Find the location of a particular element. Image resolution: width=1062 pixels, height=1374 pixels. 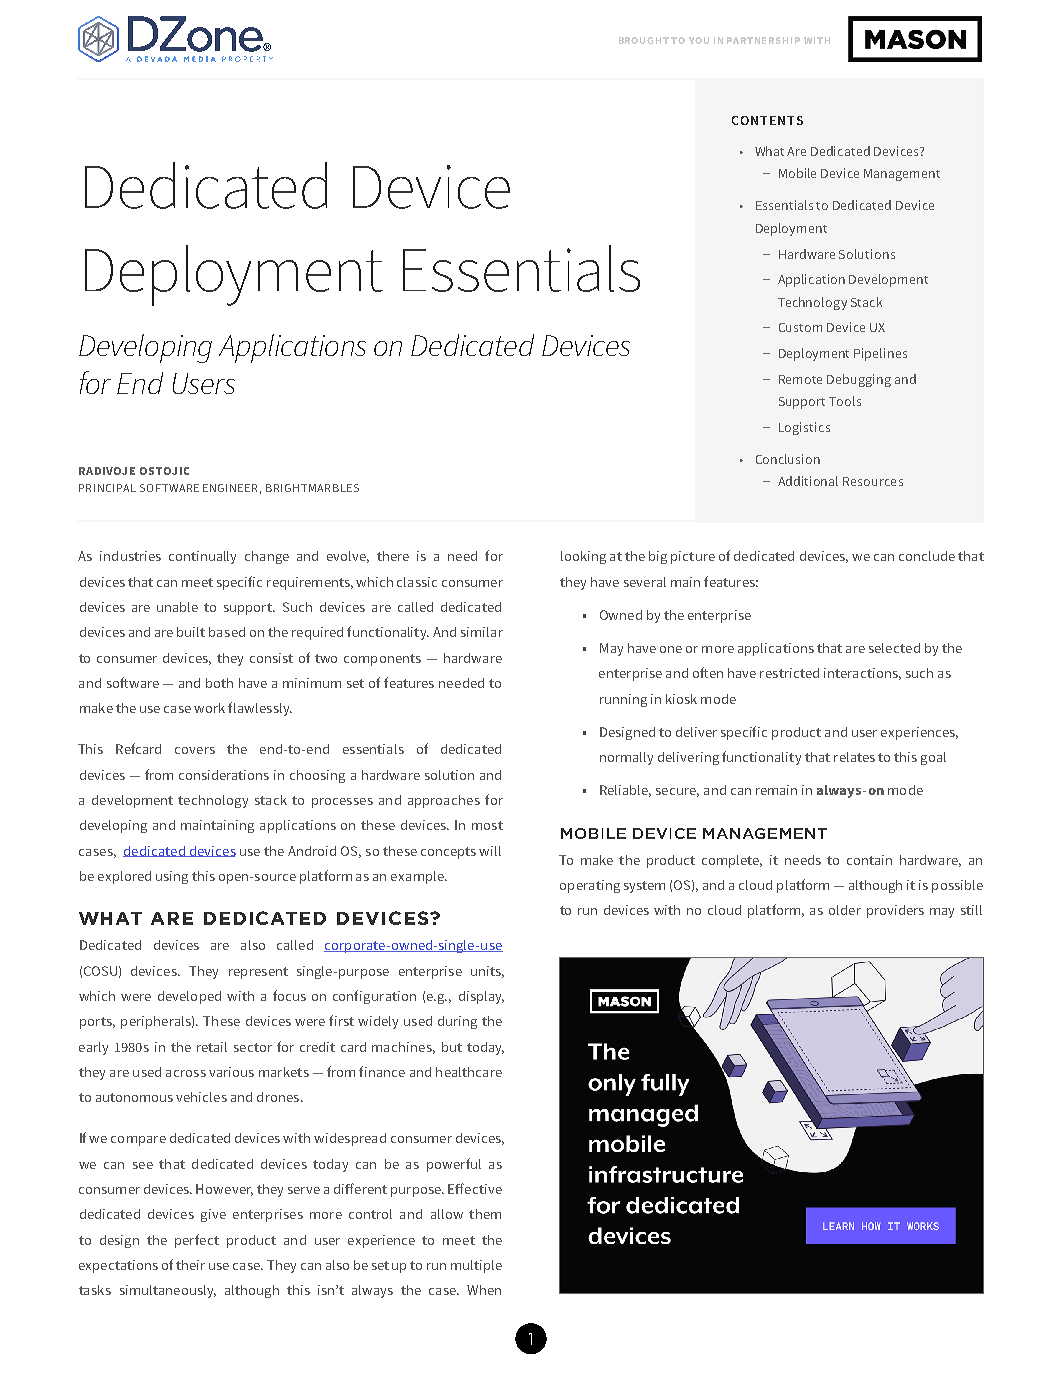

their is located at coordinates (190, 1265).
